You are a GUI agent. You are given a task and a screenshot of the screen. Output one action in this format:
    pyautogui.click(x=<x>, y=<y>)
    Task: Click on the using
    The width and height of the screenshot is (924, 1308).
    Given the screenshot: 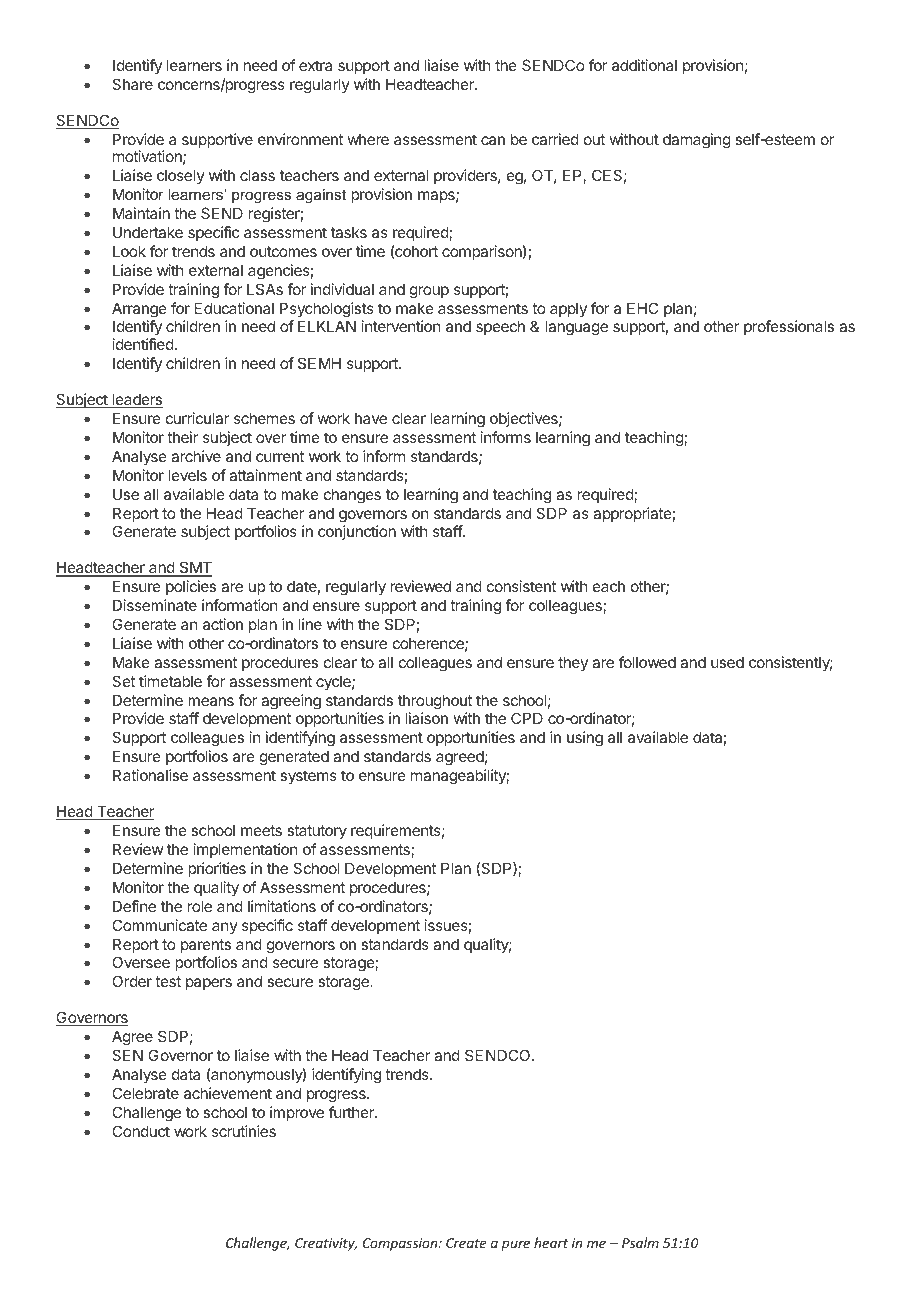 What is the action you would take?
    pyautogui.click(x=585, y=739)
